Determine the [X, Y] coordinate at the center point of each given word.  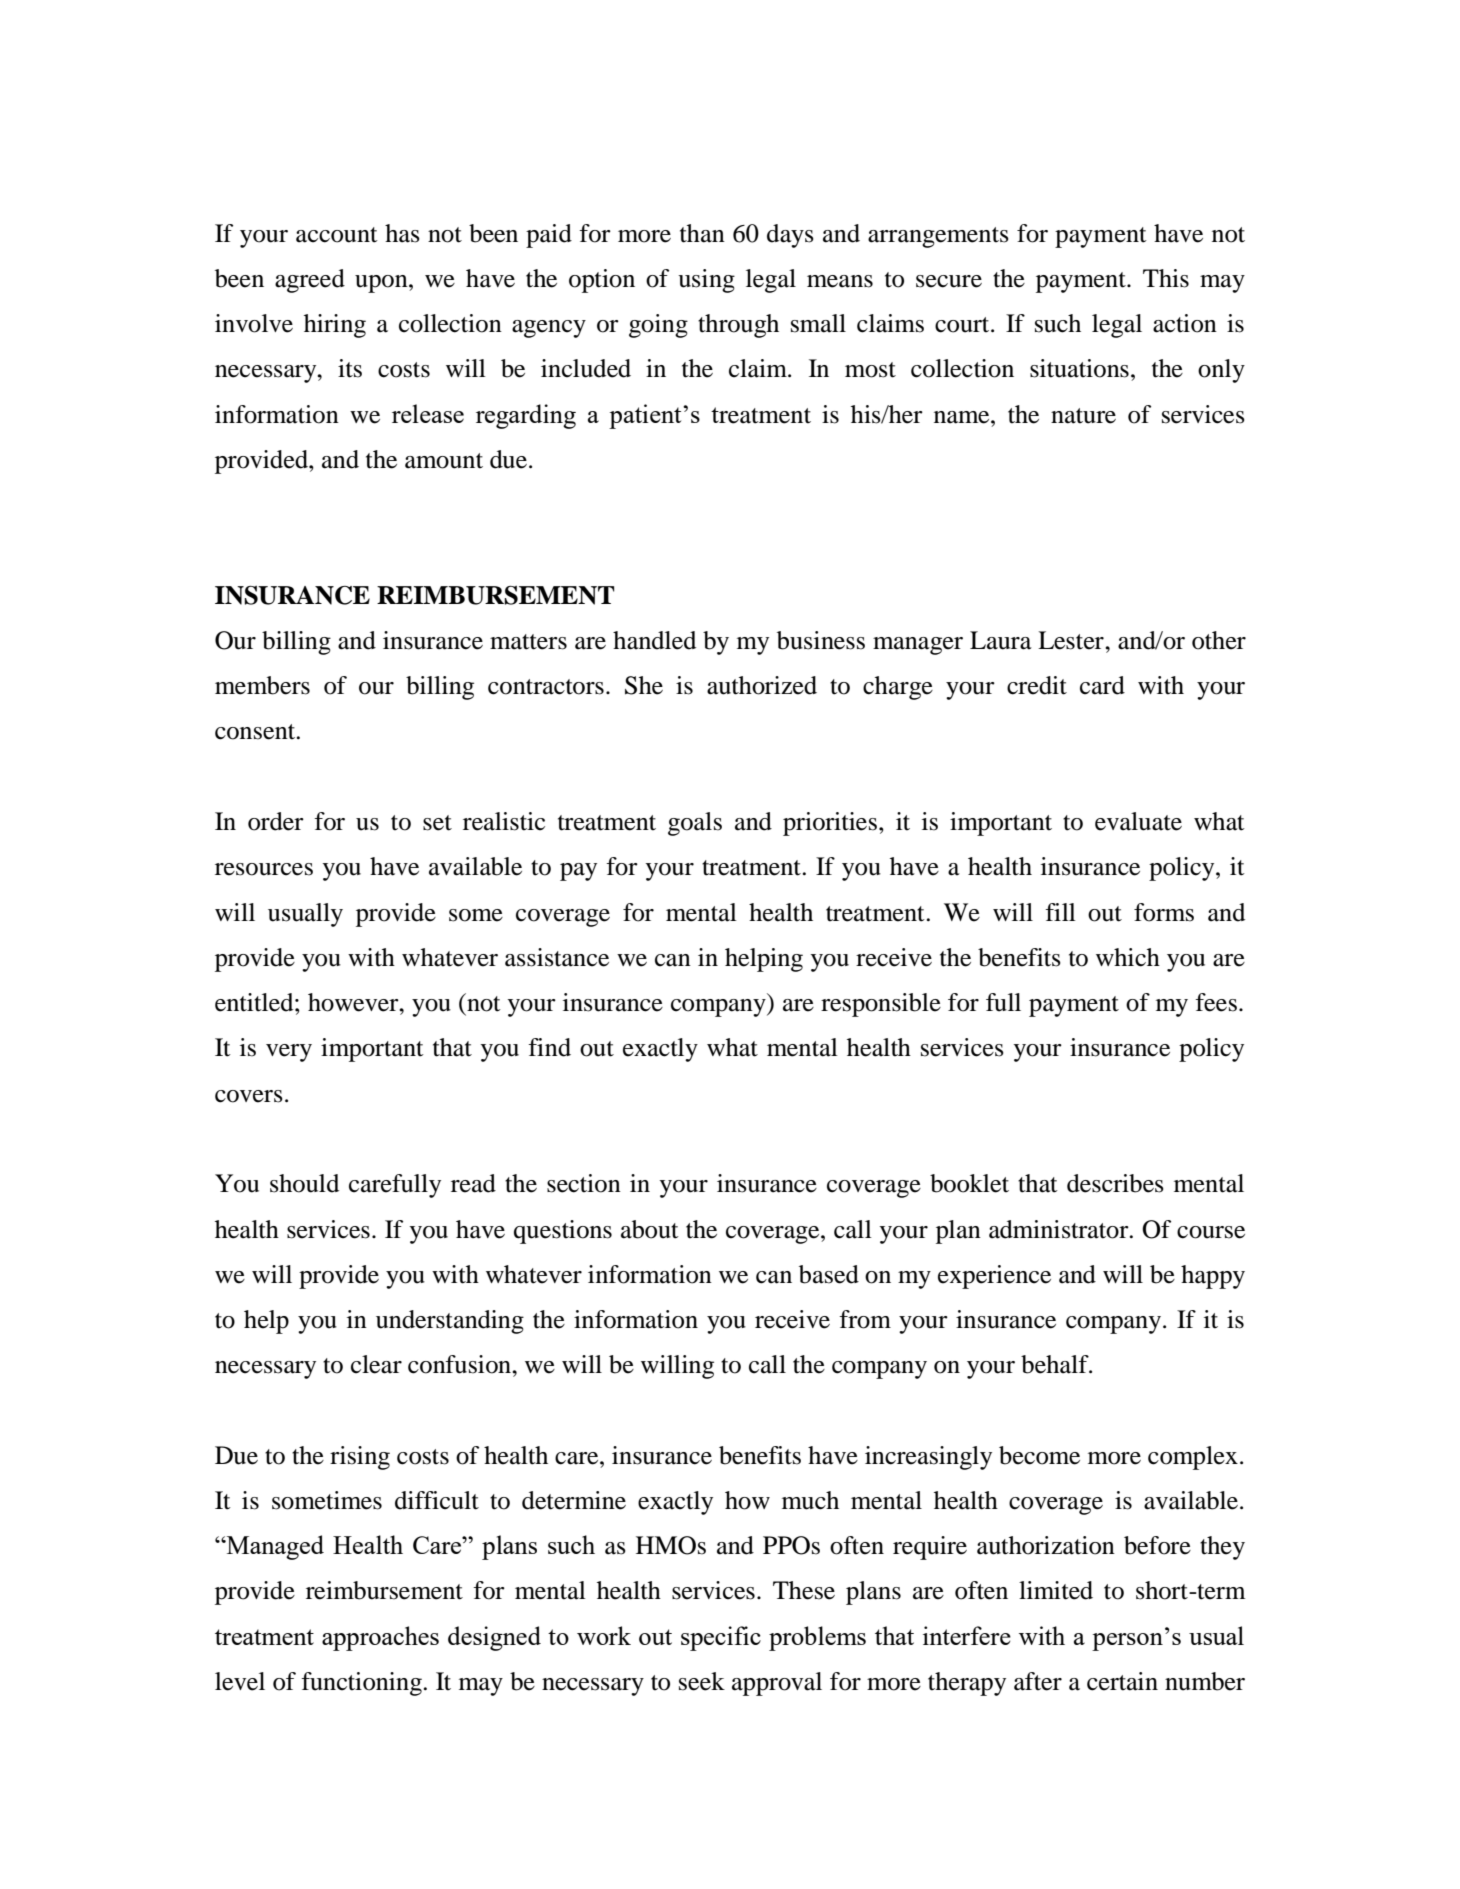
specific [721, 1638]
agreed [310, 281]
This [1166, 278]
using [706, 281]
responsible [881, 1005]
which [1128, 957]
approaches [380, 1638]
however [354, 1002]
